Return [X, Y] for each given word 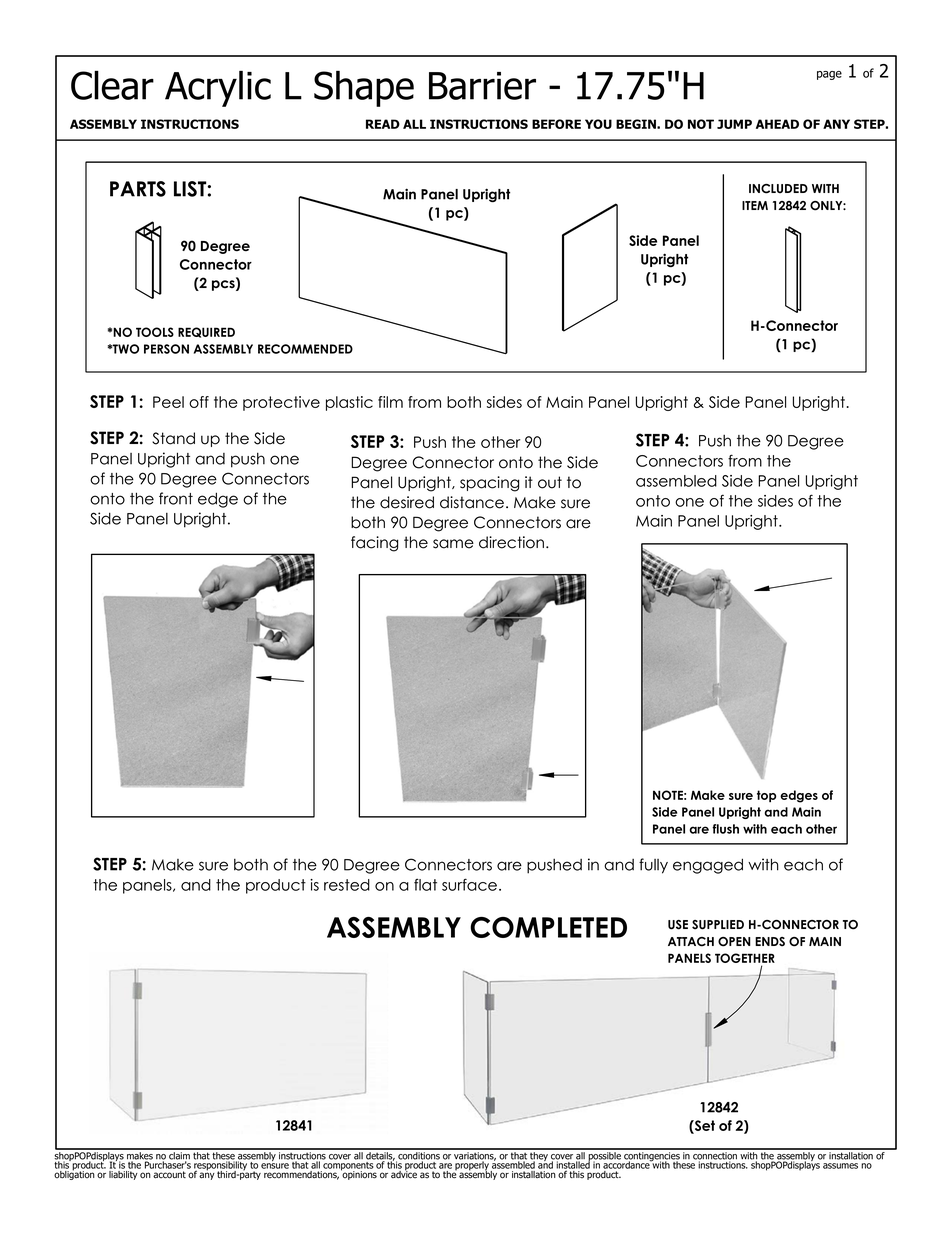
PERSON [166, 349]
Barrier [482, 86]
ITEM [755, 205]
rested [347, 885]
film [390, 402]
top [766, 796]
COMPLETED [548, 927]
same [453, 544]
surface [469, 884]
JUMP [734, 124]
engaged [708, 866]
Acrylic [218, 89]
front [176, 498]
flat [425, 884]
